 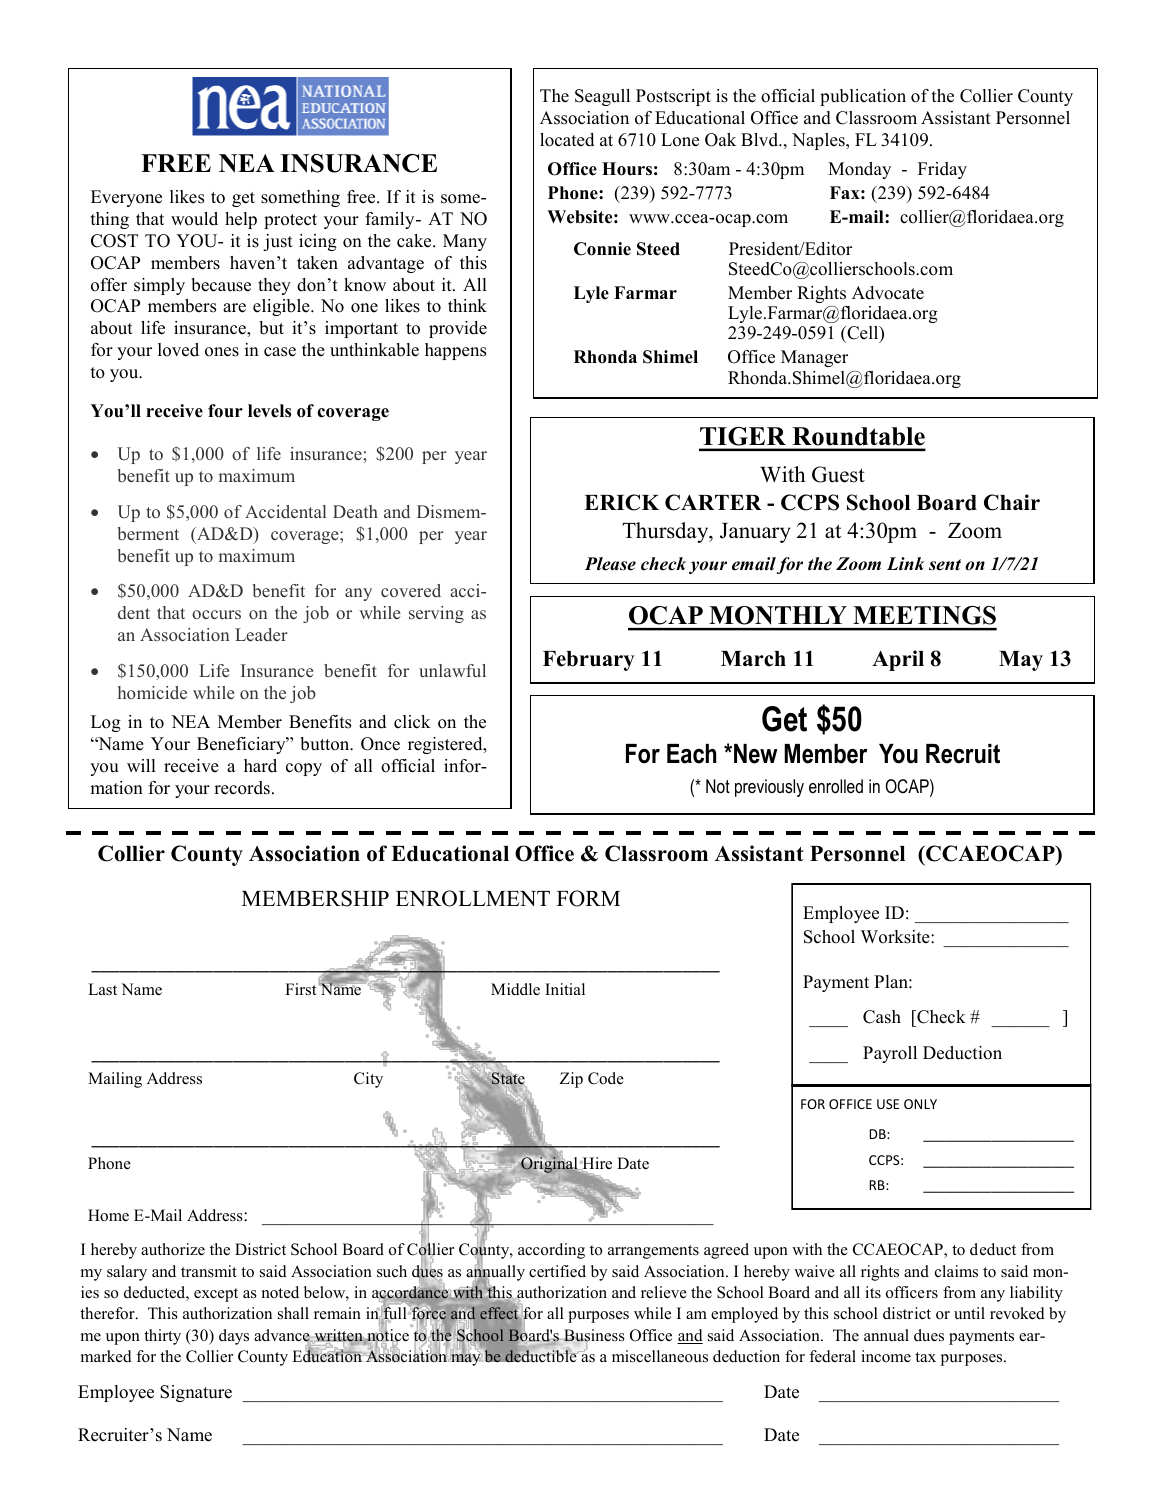 I want to click on Please, so click(x=610, y=564).
